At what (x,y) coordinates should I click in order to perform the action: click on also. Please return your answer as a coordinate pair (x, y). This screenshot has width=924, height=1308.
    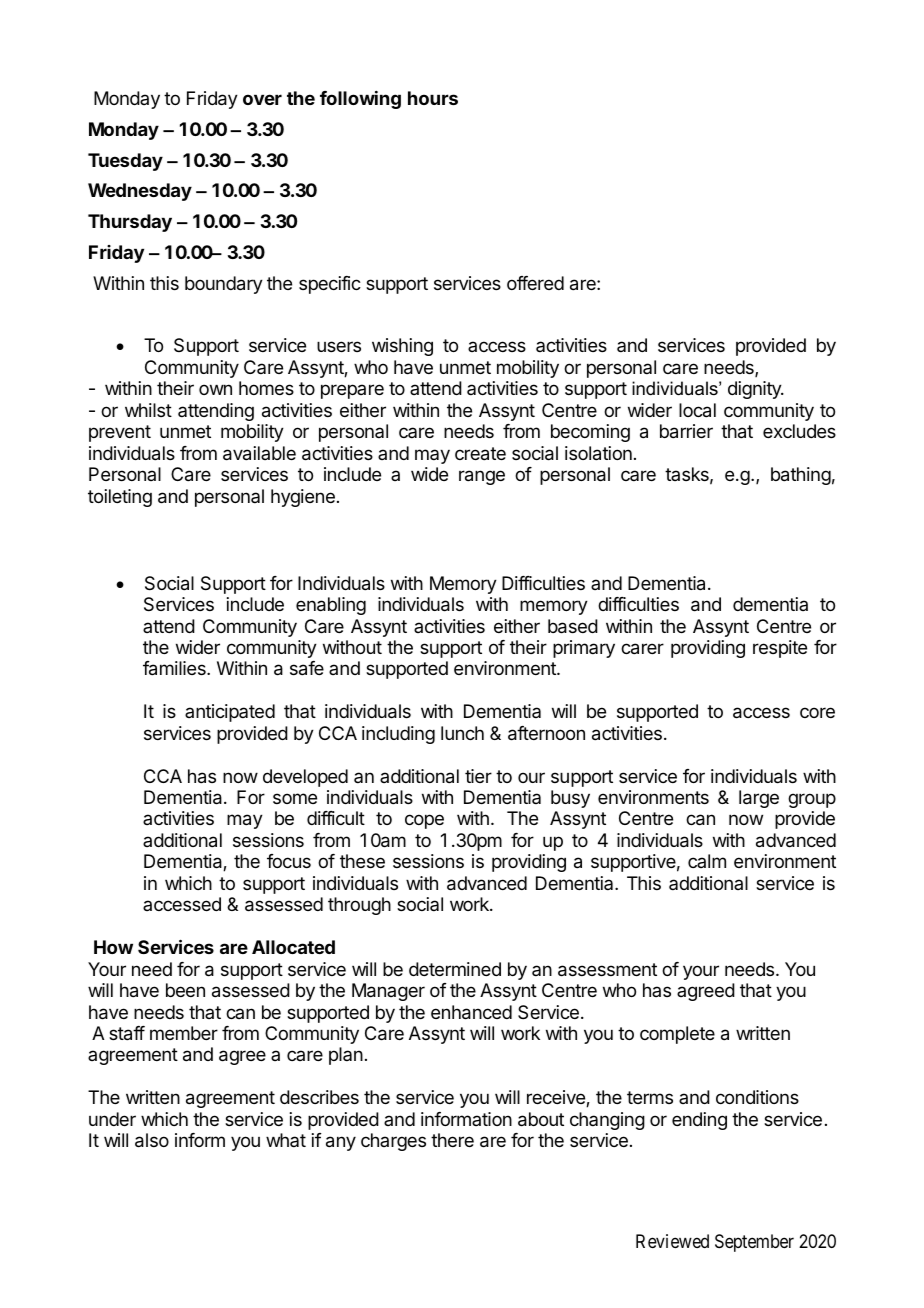
    Looking at the image, I should click on (152, 1140).
